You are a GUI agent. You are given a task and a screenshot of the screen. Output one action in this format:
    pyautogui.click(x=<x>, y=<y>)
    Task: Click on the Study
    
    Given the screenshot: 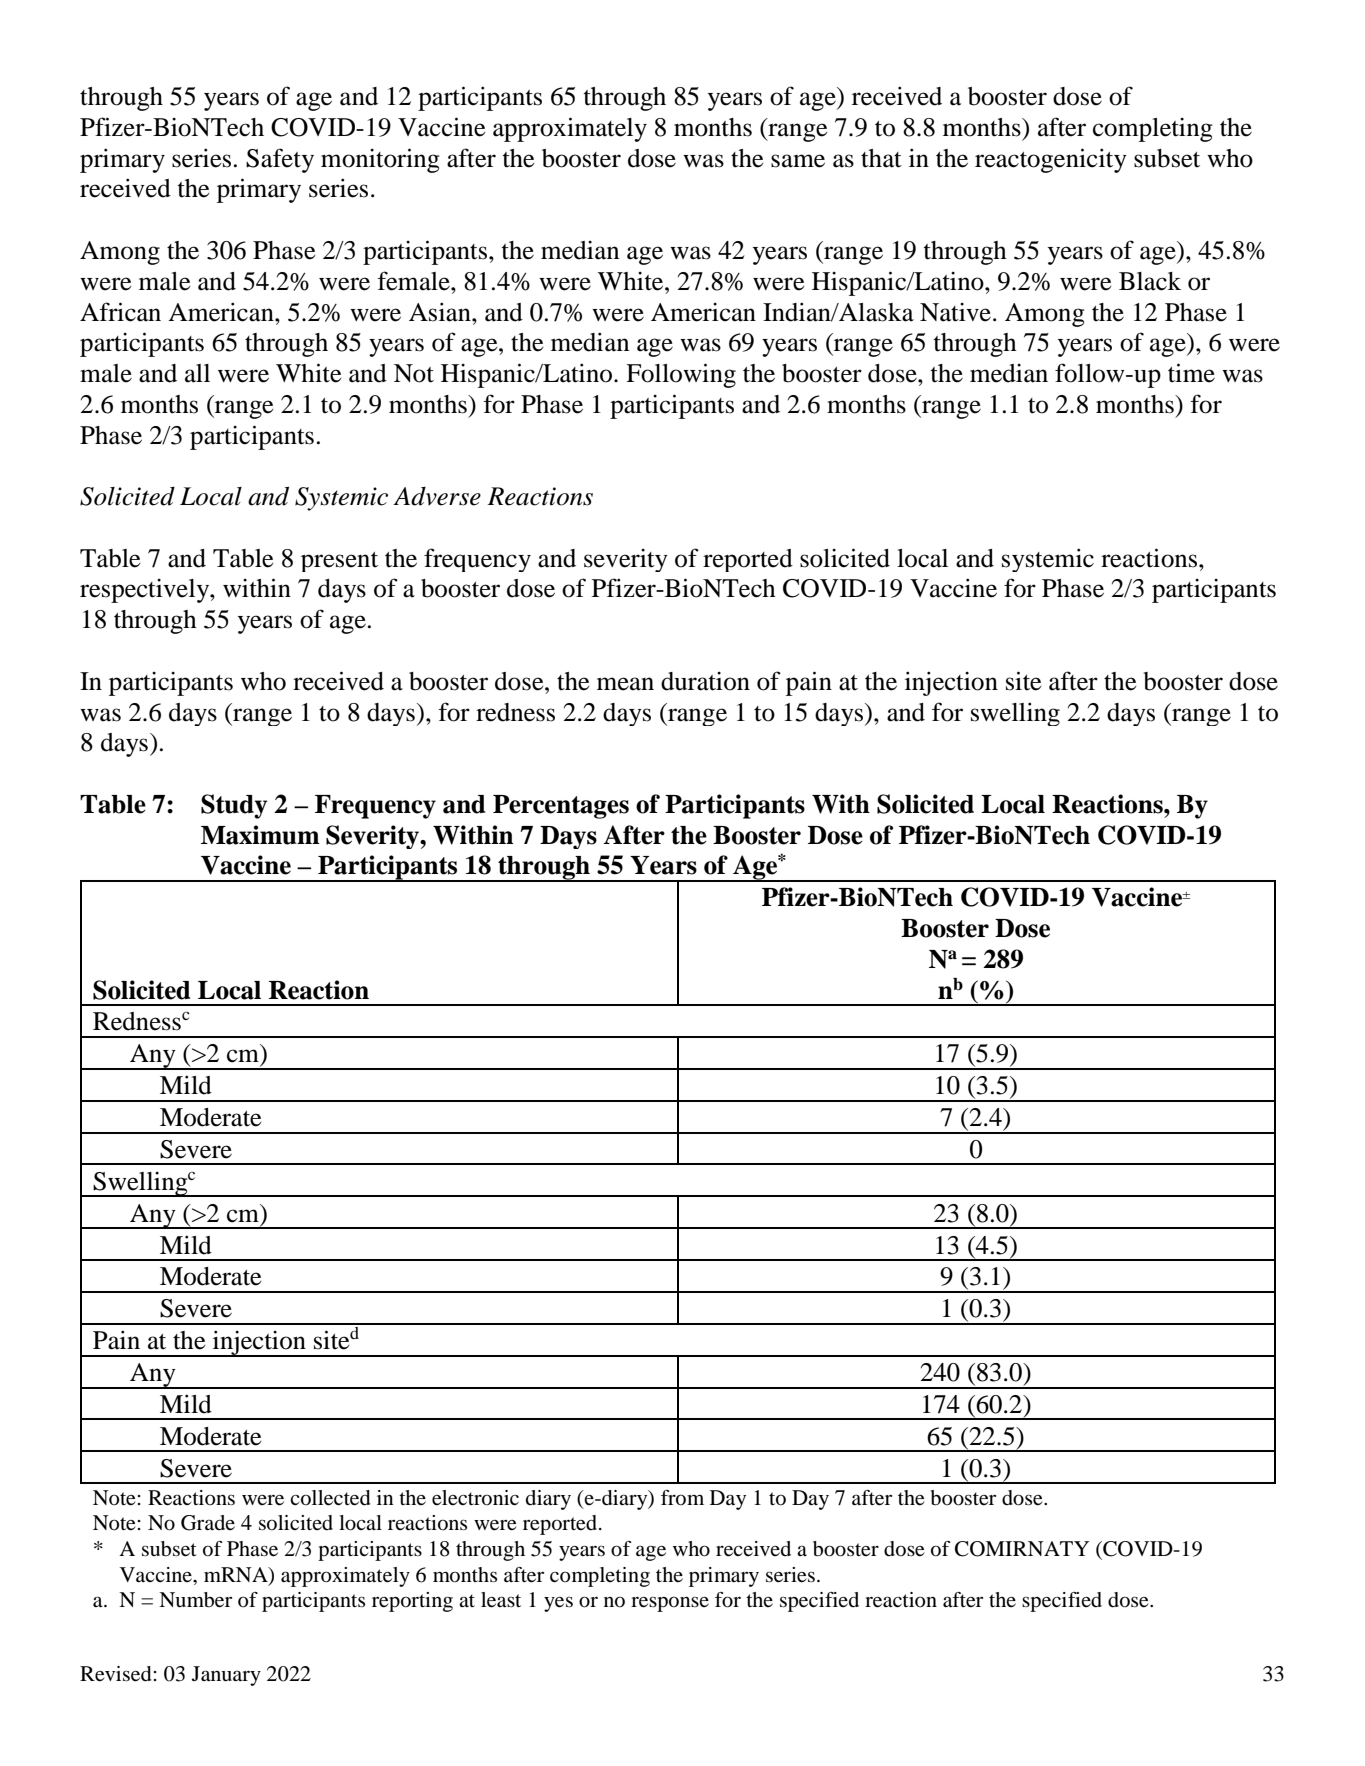 What is the action you would take?
    pyautogui.click(x=234, y=806)
